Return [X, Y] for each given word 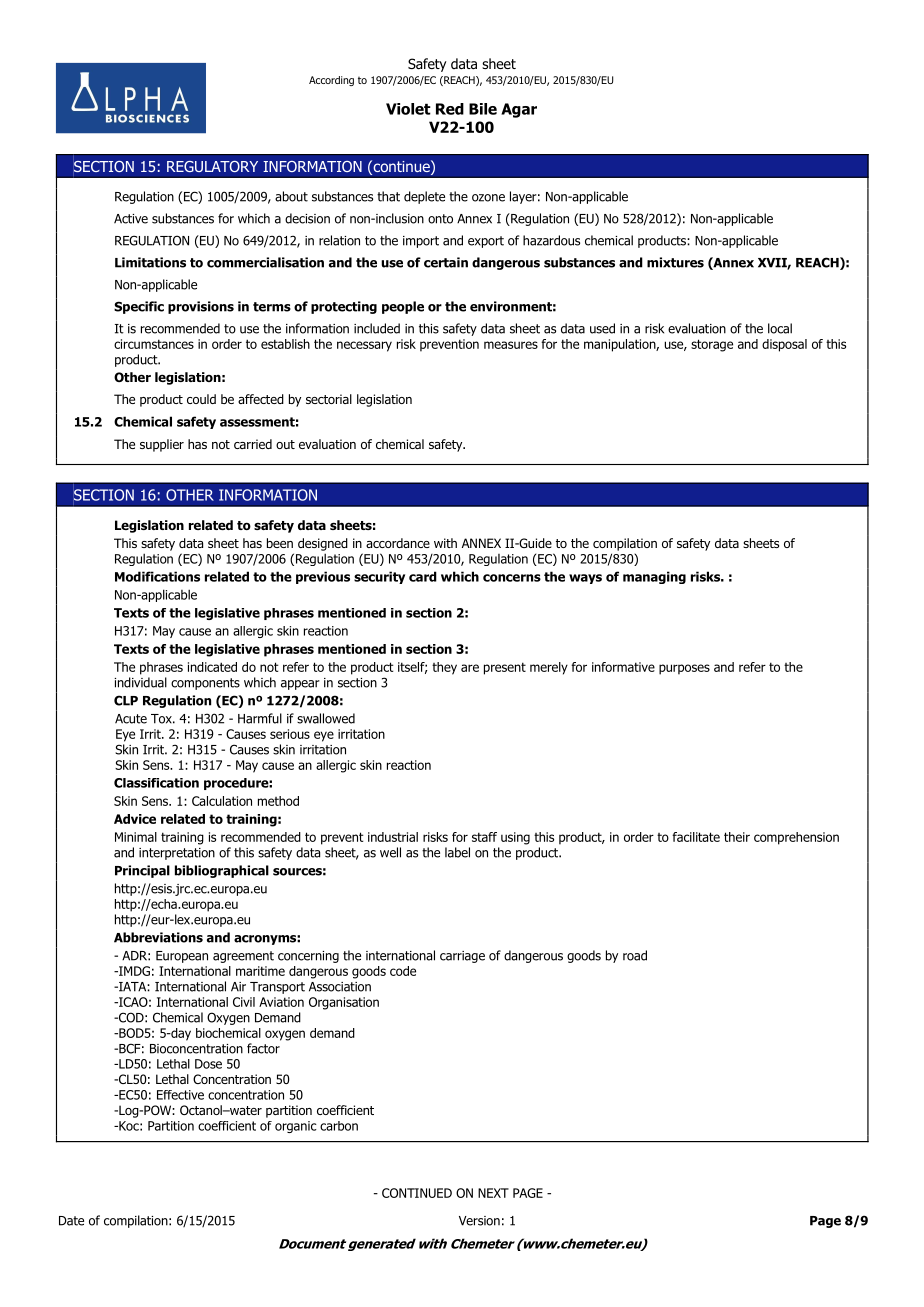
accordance [398, 543]
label [457, 852]
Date [71, 1221]
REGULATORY [212, 166]
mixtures [675, 262]
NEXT [493, 1193]
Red [450, 109]
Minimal [136, 837]
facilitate [696, 837]
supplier [162, 445]
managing [654, 577]
